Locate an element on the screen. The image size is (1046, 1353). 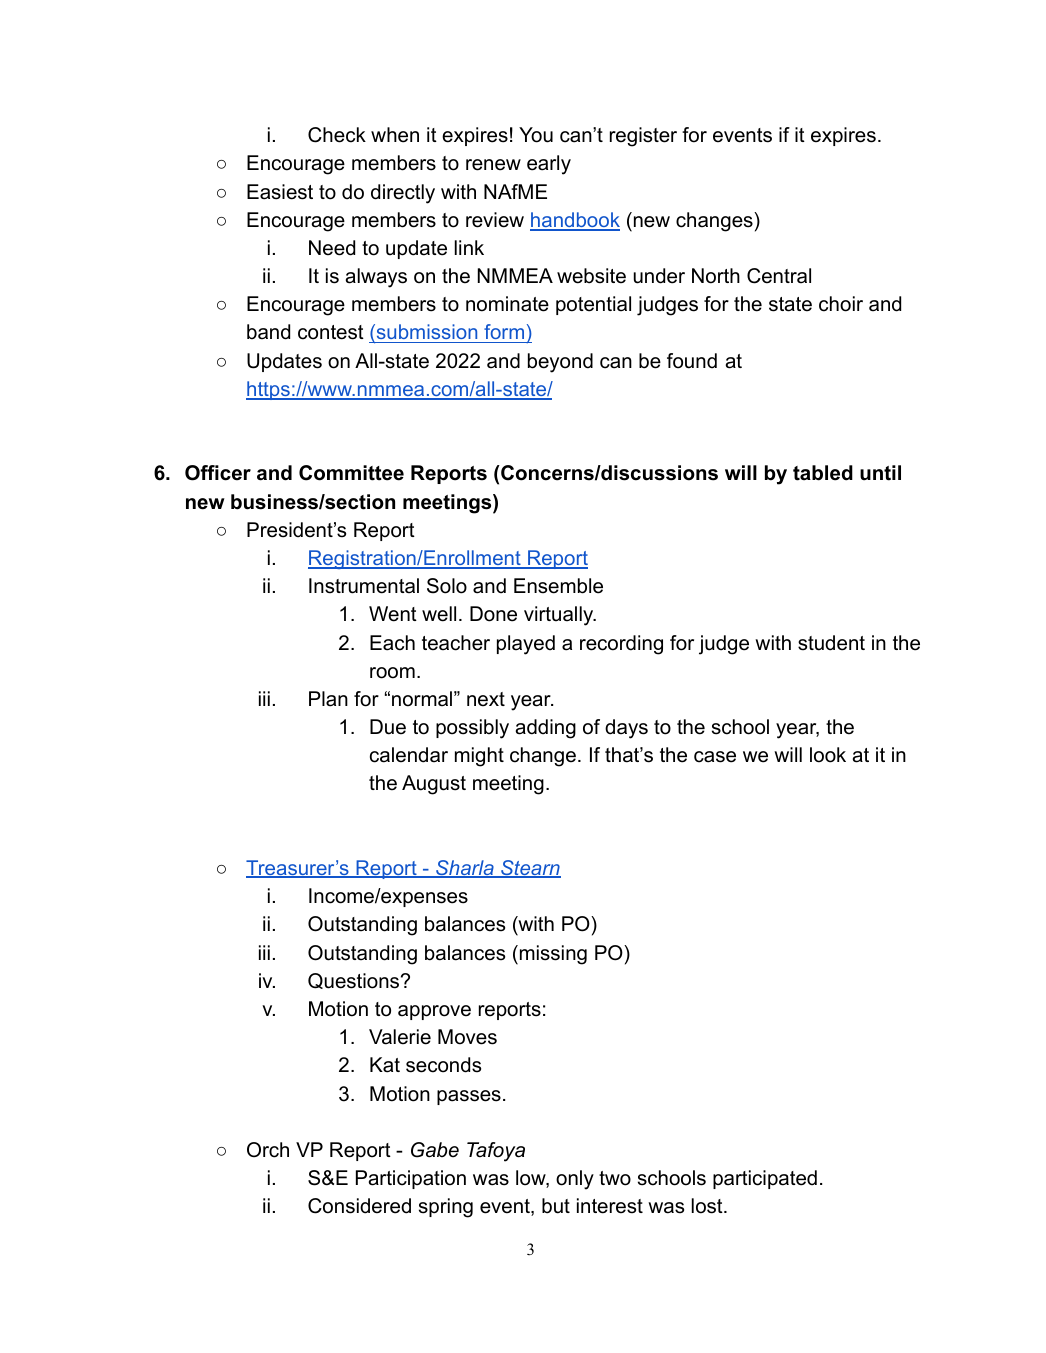
Sharla is located at coordinates (465, 869).
